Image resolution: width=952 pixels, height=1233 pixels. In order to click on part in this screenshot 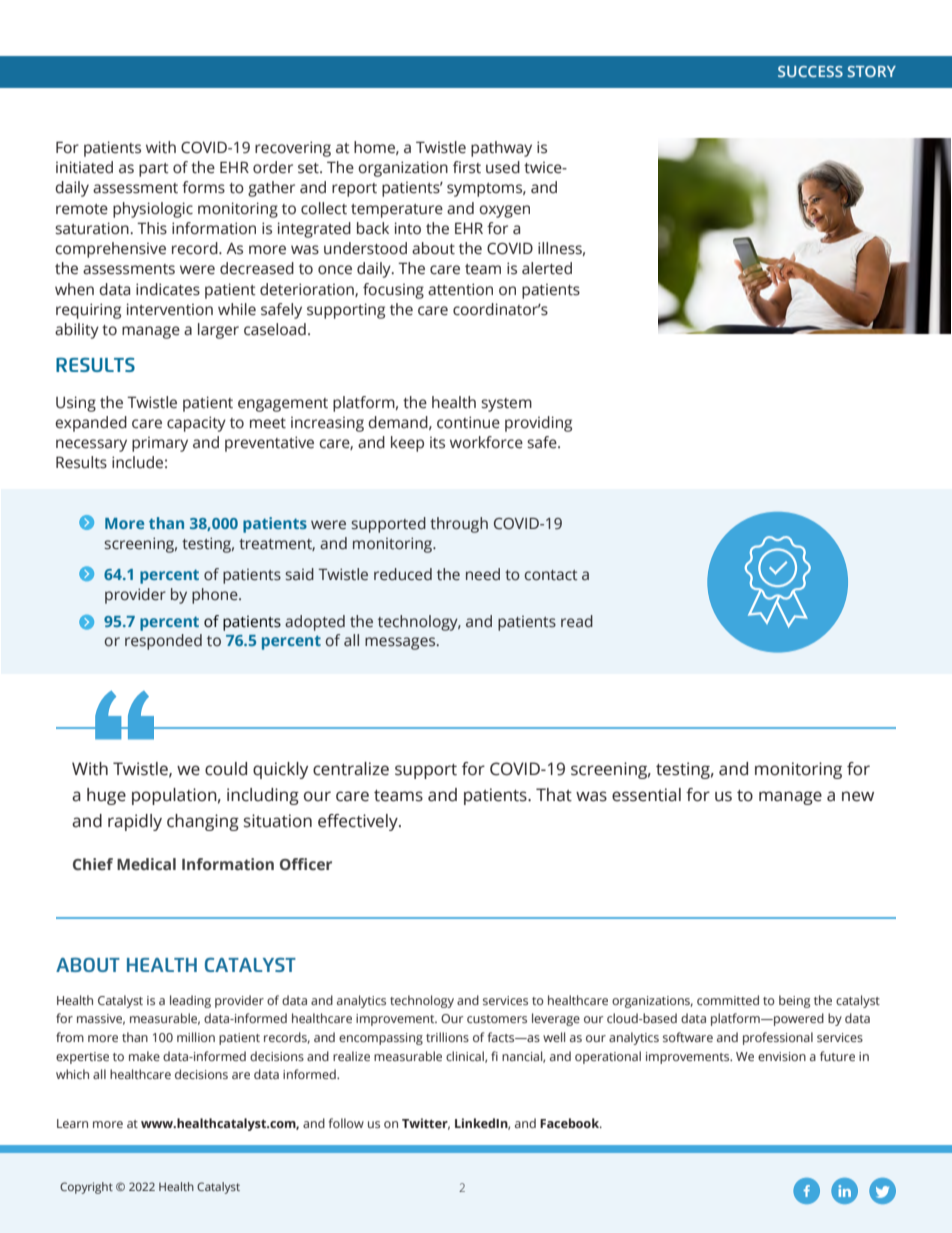, I will do `click(154, 170)`.
